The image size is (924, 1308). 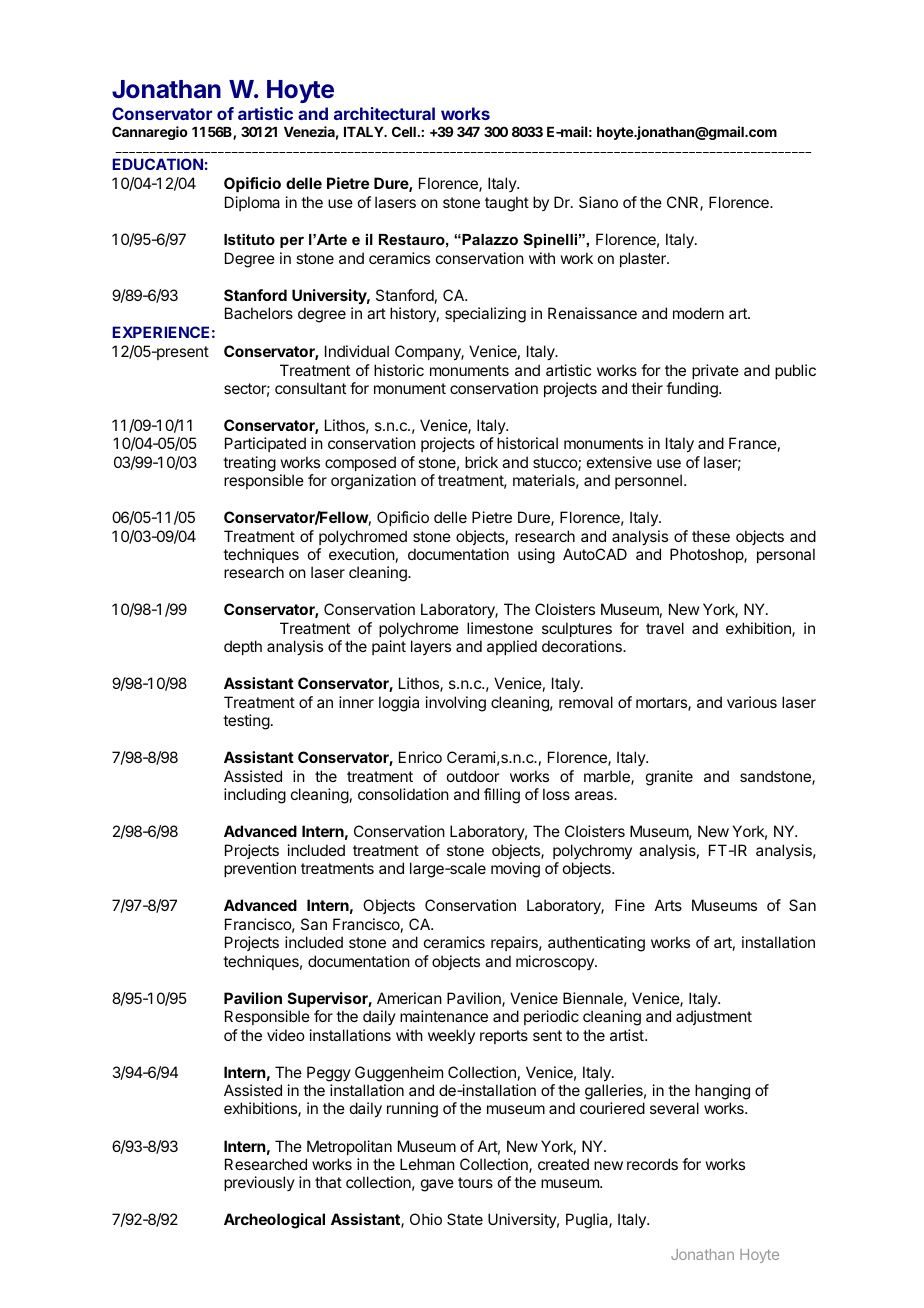 I want to click on tours, so click(x=475, y=1182).
